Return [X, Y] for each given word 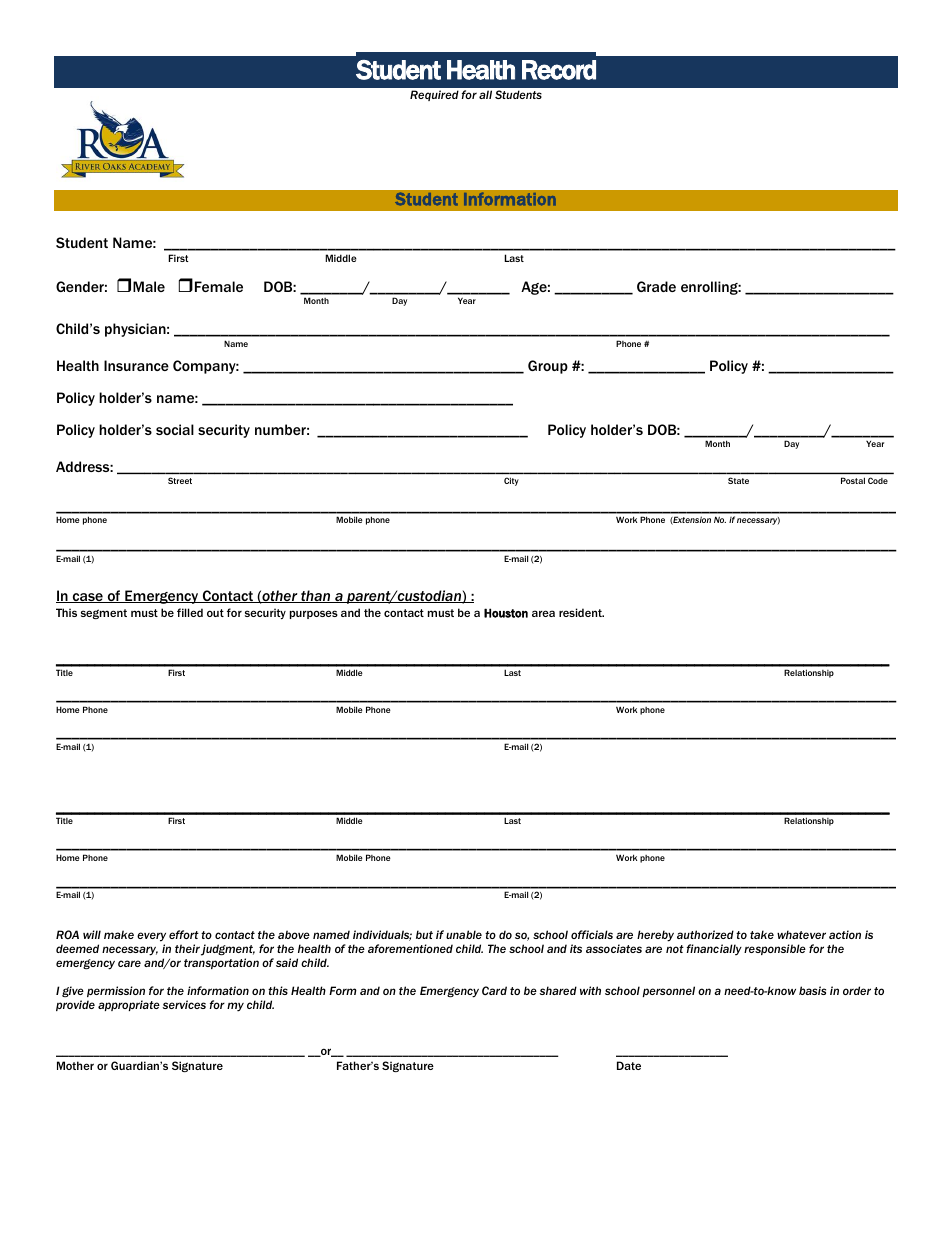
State [738, 480]
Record [559, 70]
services [184, 1004]
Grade [656, 286]
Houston [506, 613]
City [511, 481]
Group [548, 367]
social [175, 429]
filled [190, 612]
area [543, 613]
